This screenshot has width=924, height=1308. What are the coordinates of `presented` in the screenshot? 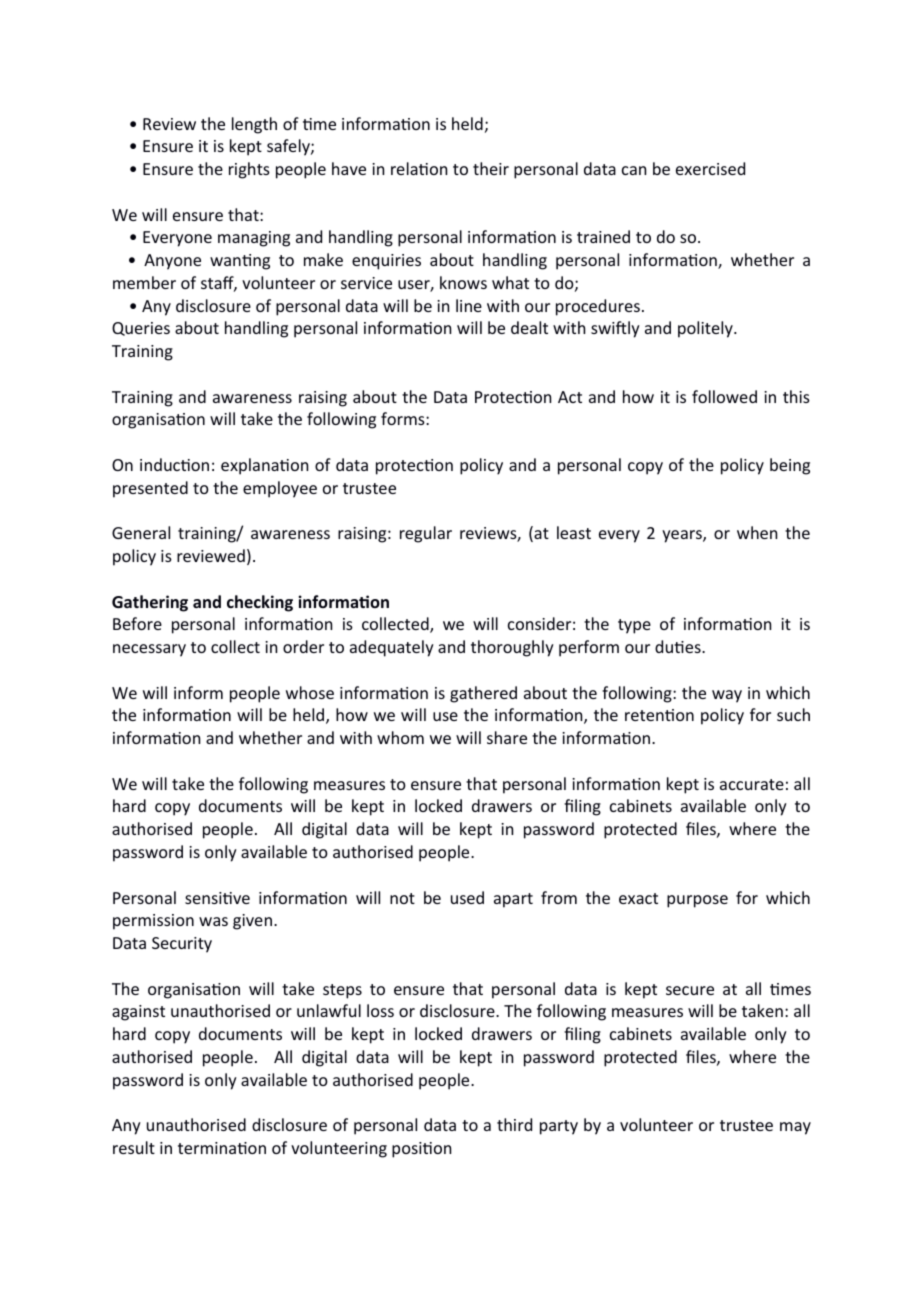 It's located at (150, 489).
